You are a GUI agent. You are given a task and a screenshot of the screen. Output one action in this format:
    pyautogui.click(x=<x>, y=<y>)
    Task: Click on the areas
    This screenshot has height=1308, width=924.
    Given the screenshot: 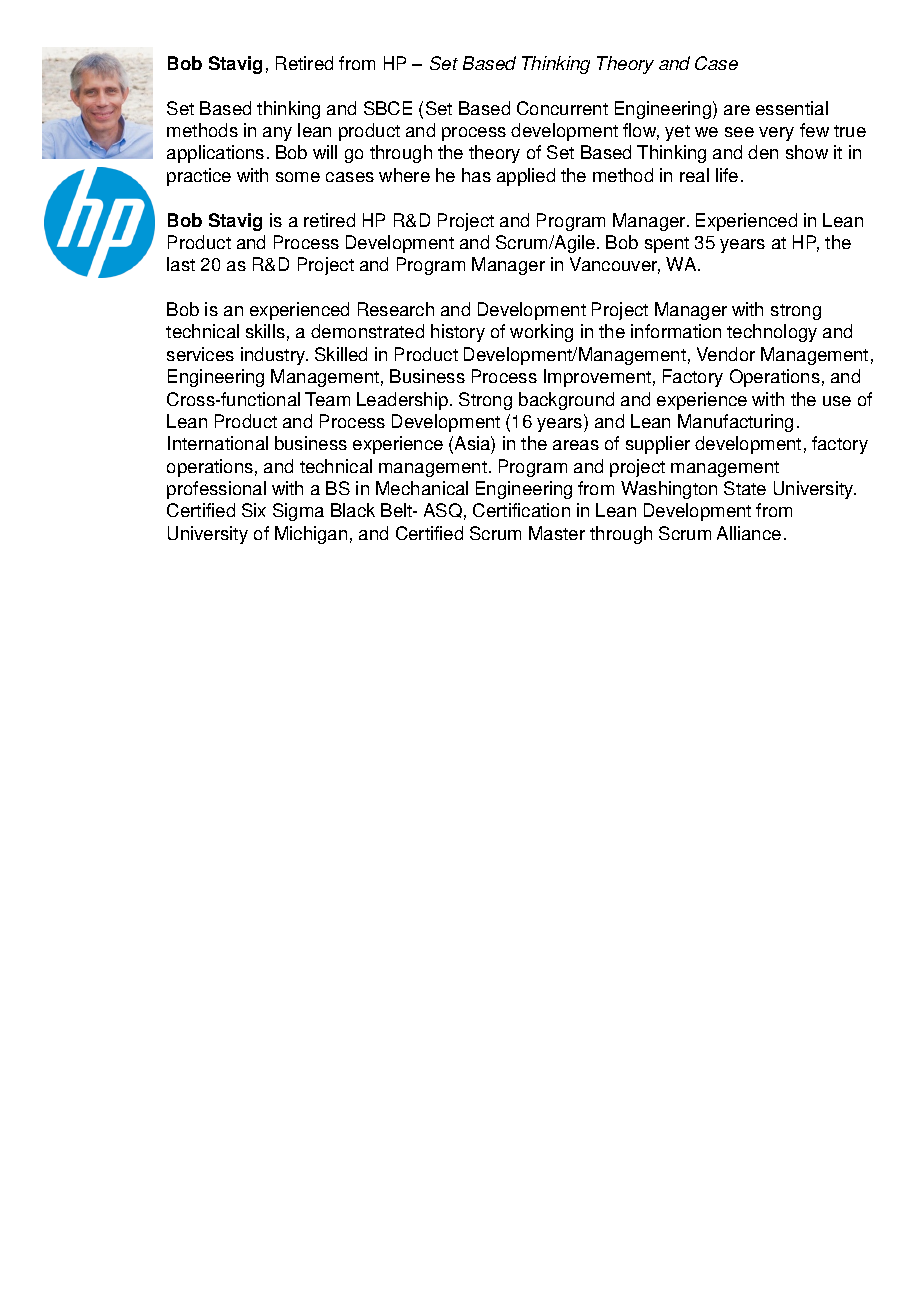 What is the action you would take?
    pyautogui.click(x=576, y=445)
